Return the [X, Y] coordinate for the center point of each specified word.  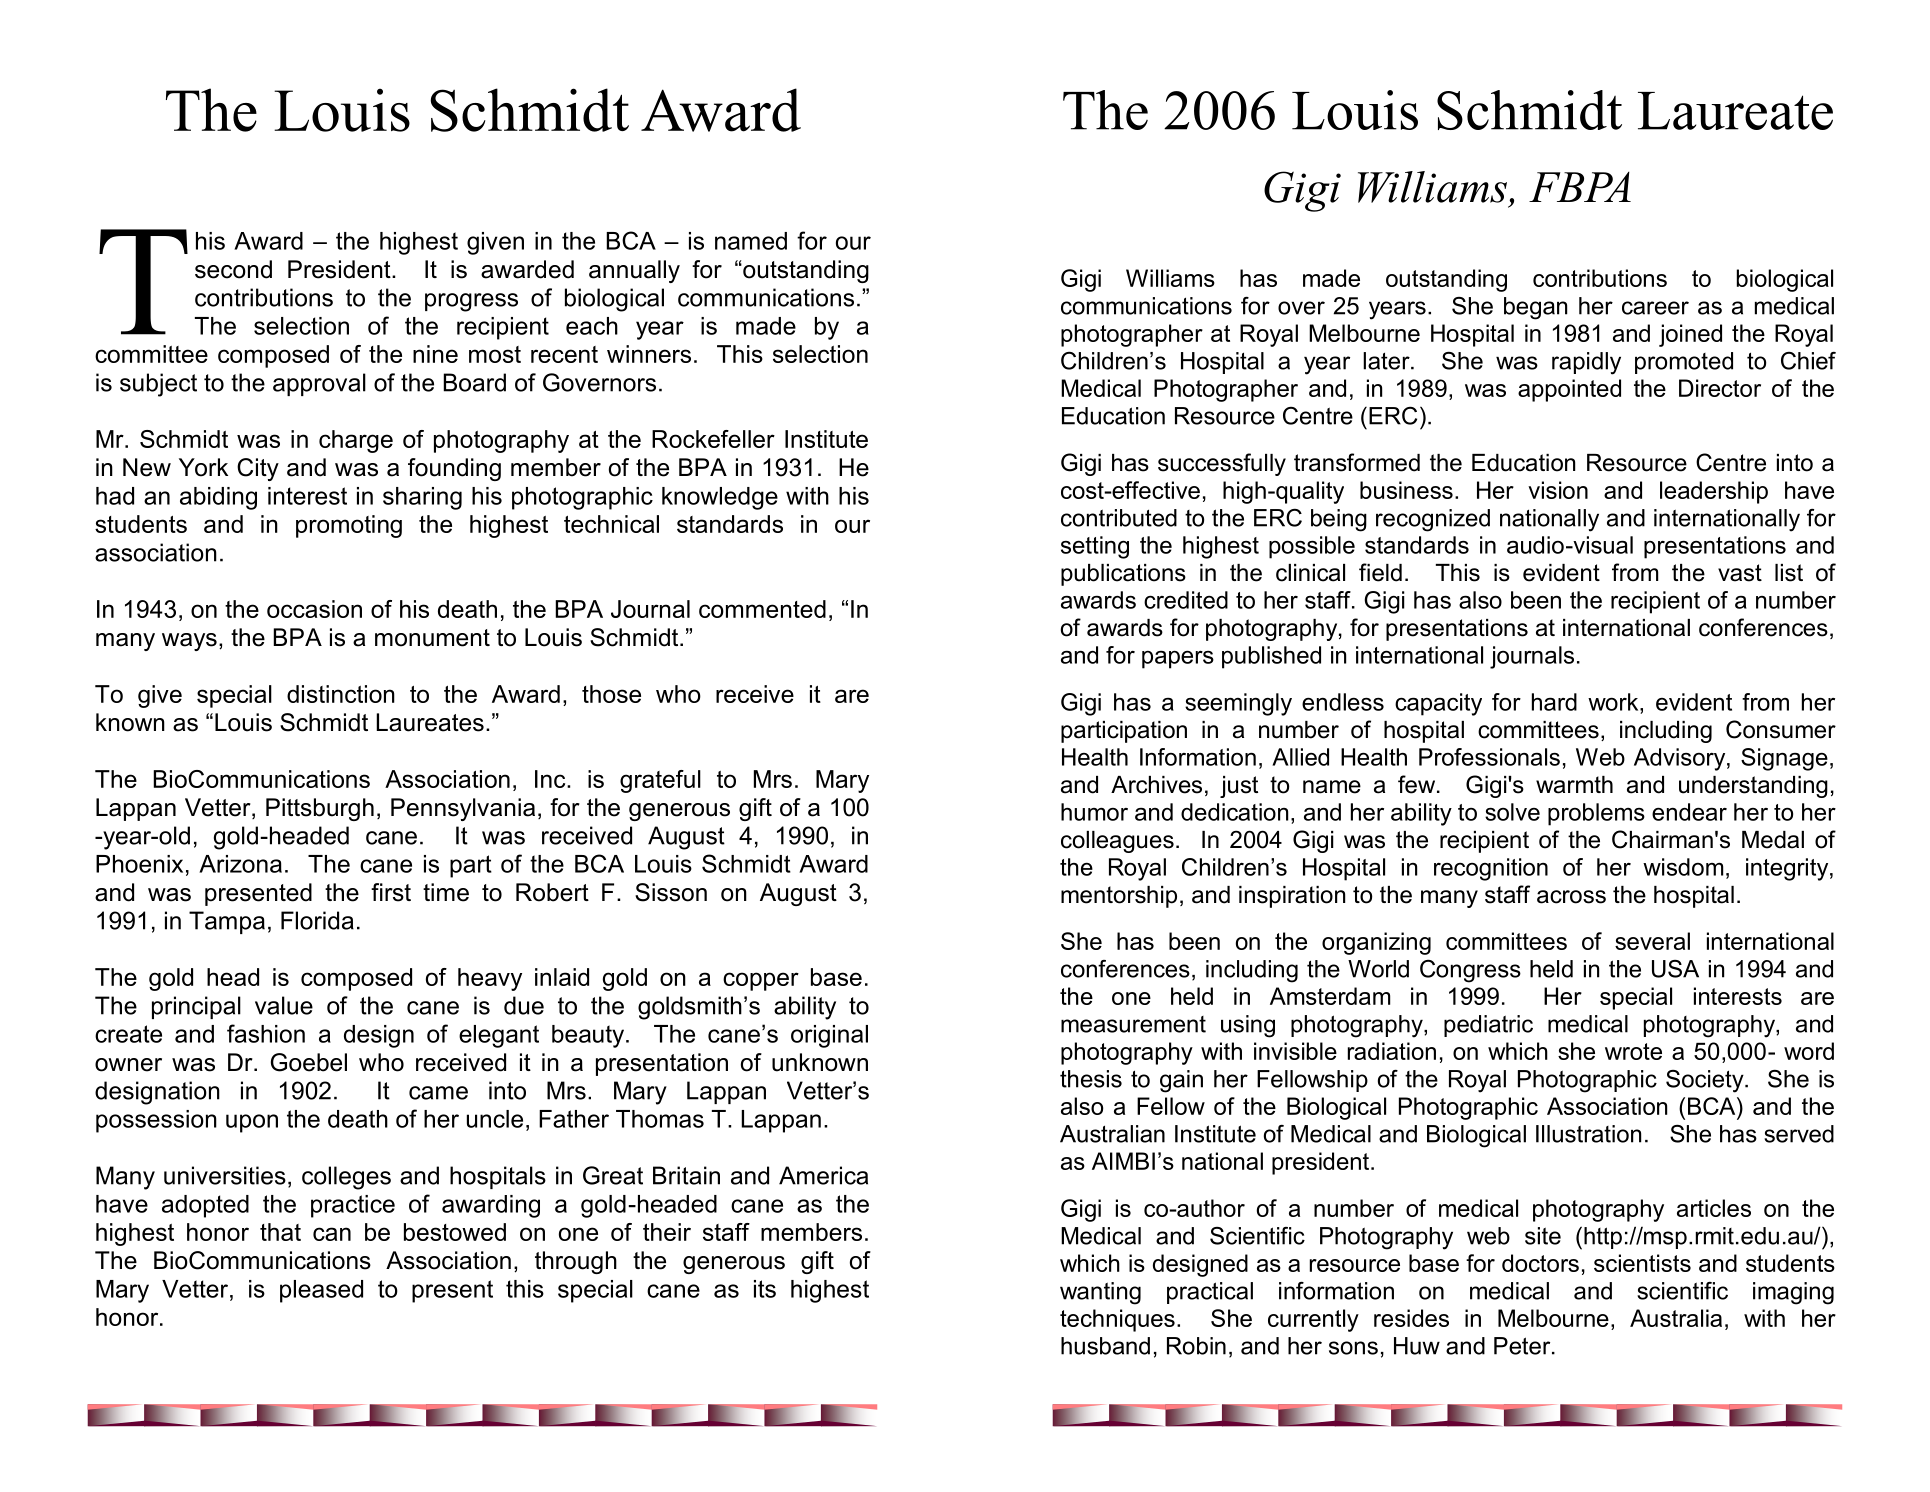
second [233, 269]
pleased [321, 1291]
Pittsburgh [320, 809]
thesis [1091, 1079]
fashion [266, 1033]
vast [1740, 573]
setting [1095, 547]
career [1655, 308]
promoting [349, 526]
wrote [1633, 1051]
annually [634, 271]
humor [1094, 812]
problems [1596, 814]
